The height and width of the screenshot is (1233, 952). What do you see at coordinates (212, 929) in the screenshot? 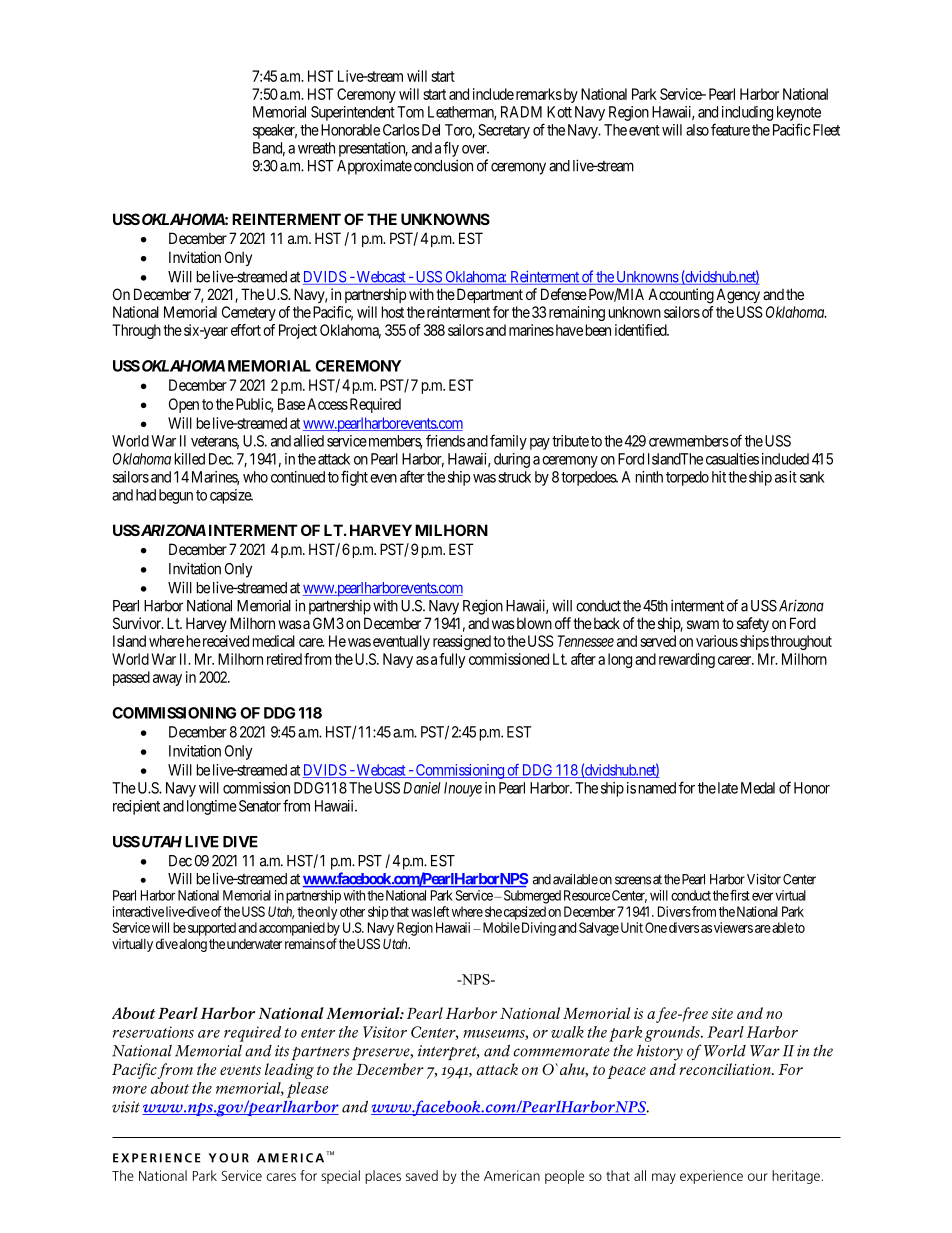
I see `supported` at bounding box center [212, 929].
